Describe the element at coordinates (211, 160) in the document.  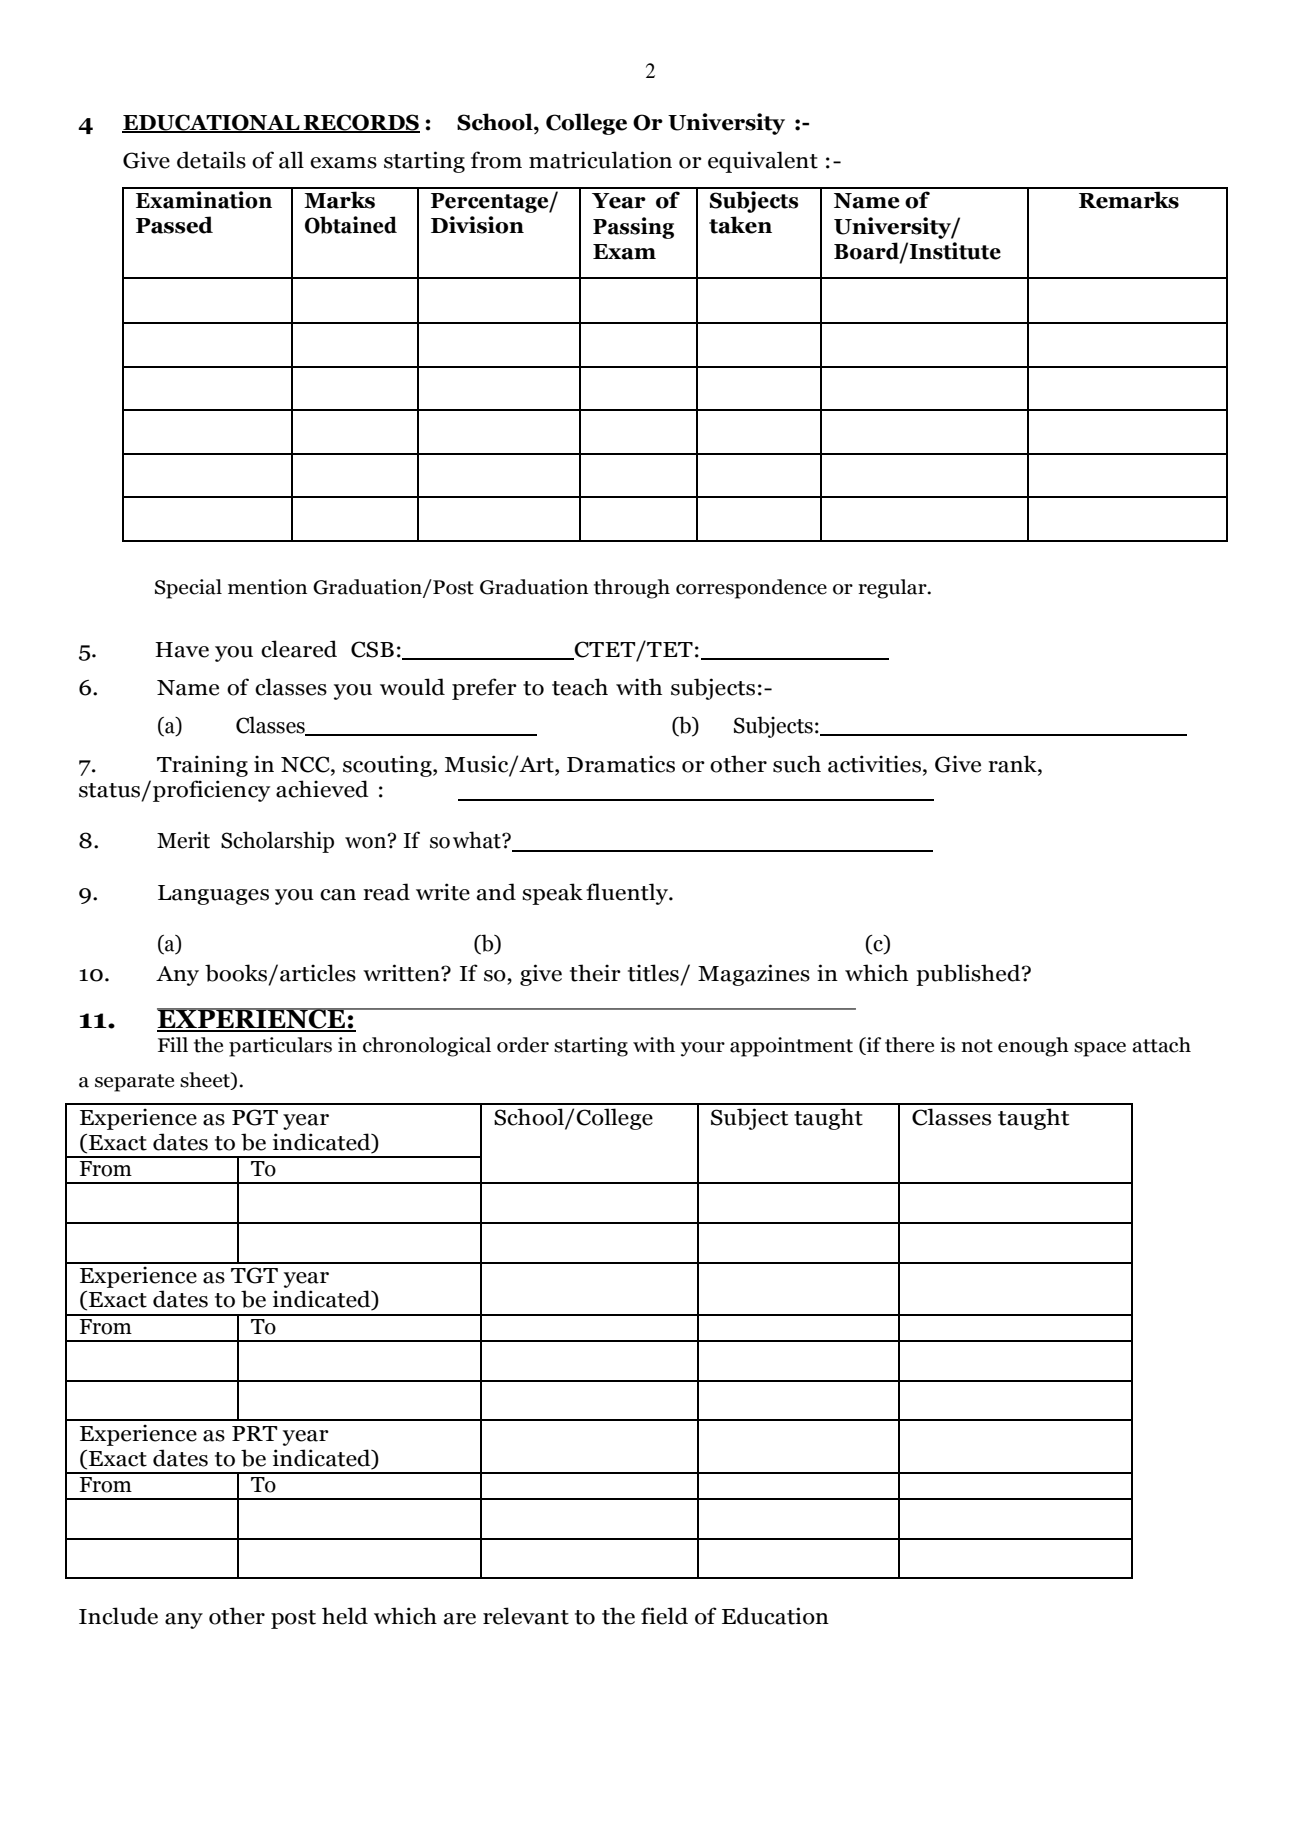
I see `details` at that location.
